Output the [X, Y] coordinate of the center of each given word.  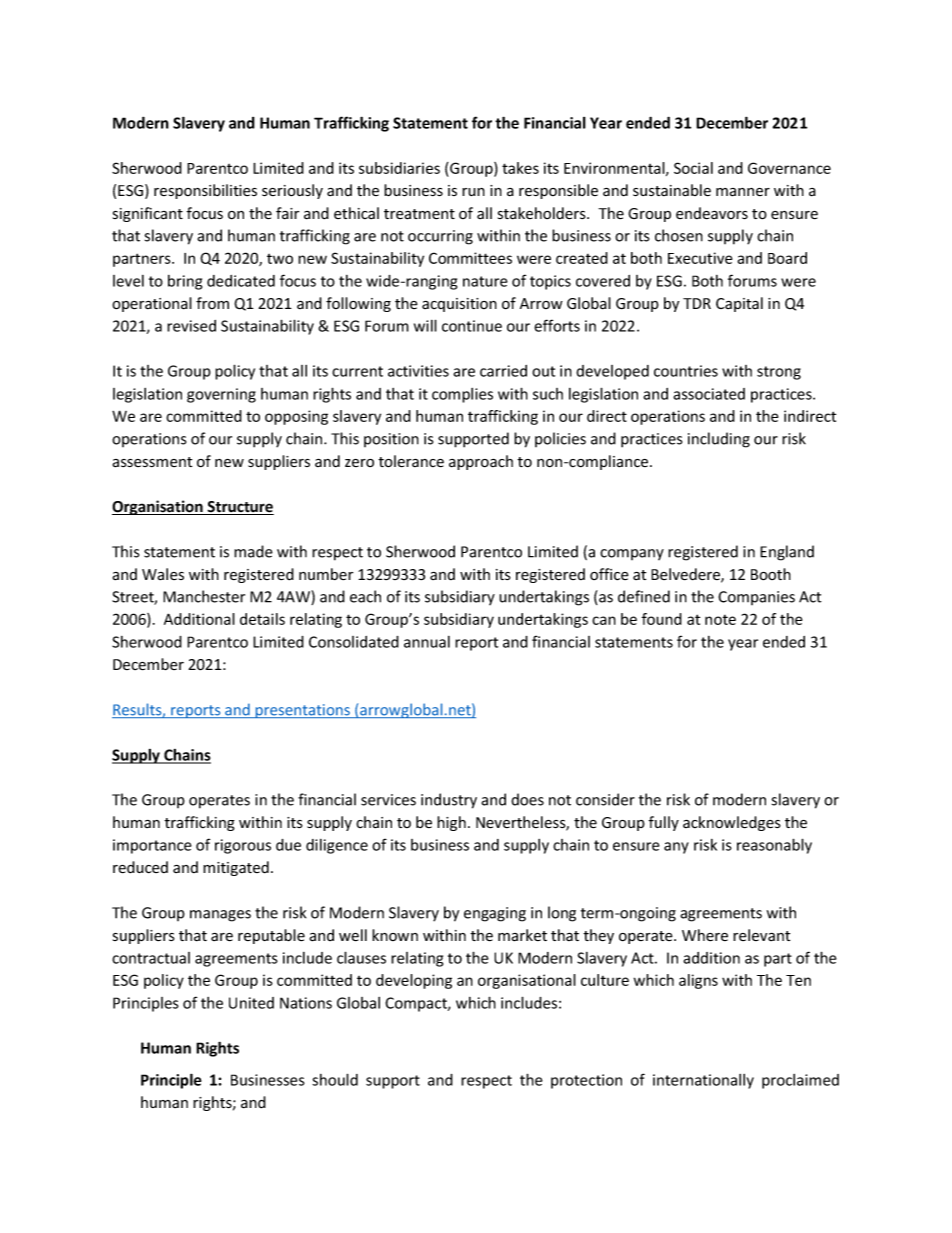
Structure [240, 508]
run [473, 192]
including [719, 440]
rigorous [243, 846]
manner [743, 192]
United [251, 1003]
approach [481, 462]
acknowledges [732, 823]
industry [449, 801]
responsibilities [205, 191]
